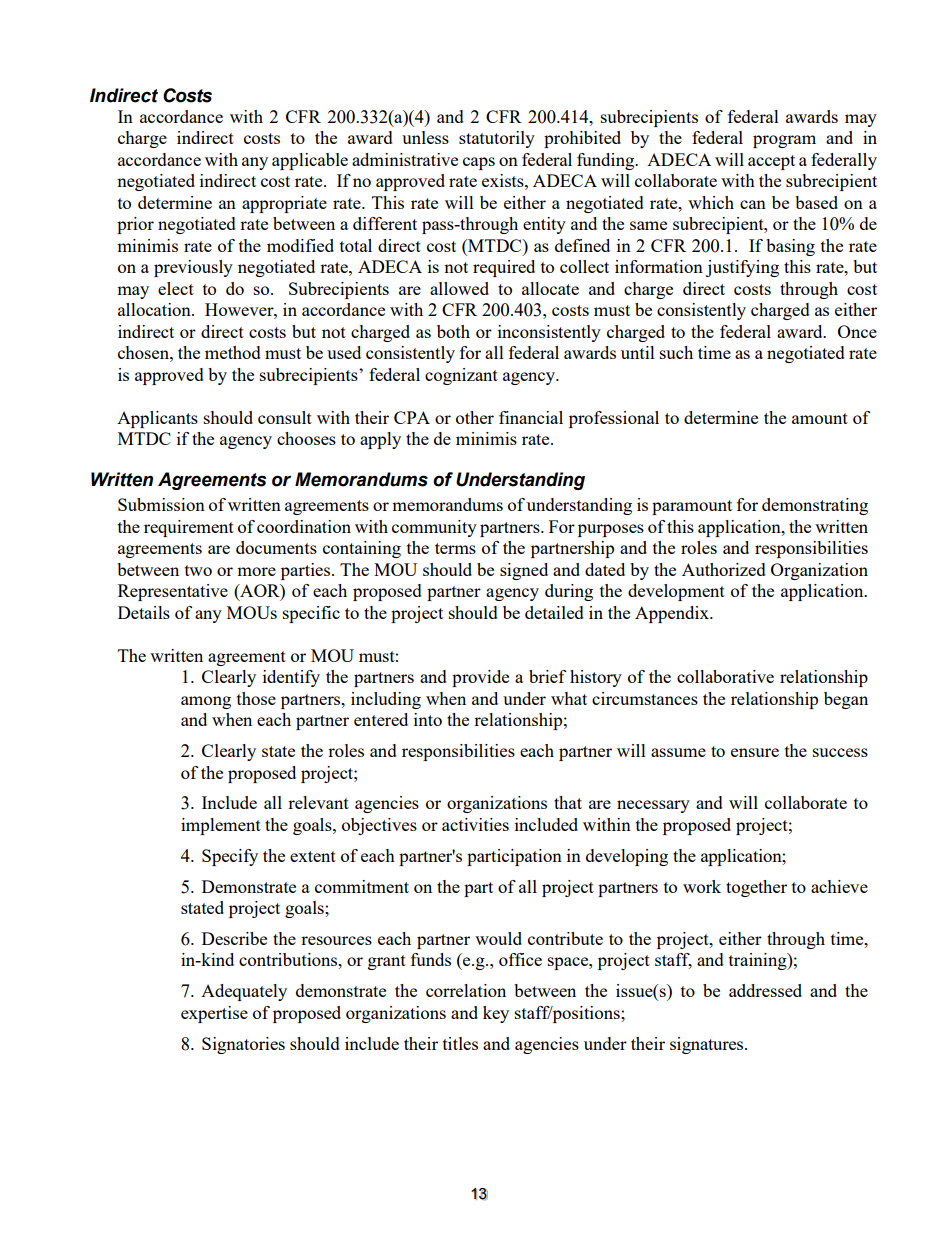 This screenshot has height=1233, width=952. What do you see at coordinates (310, 161) in the screenshot?
I see `applicable` at bounding box center [310, 161].
